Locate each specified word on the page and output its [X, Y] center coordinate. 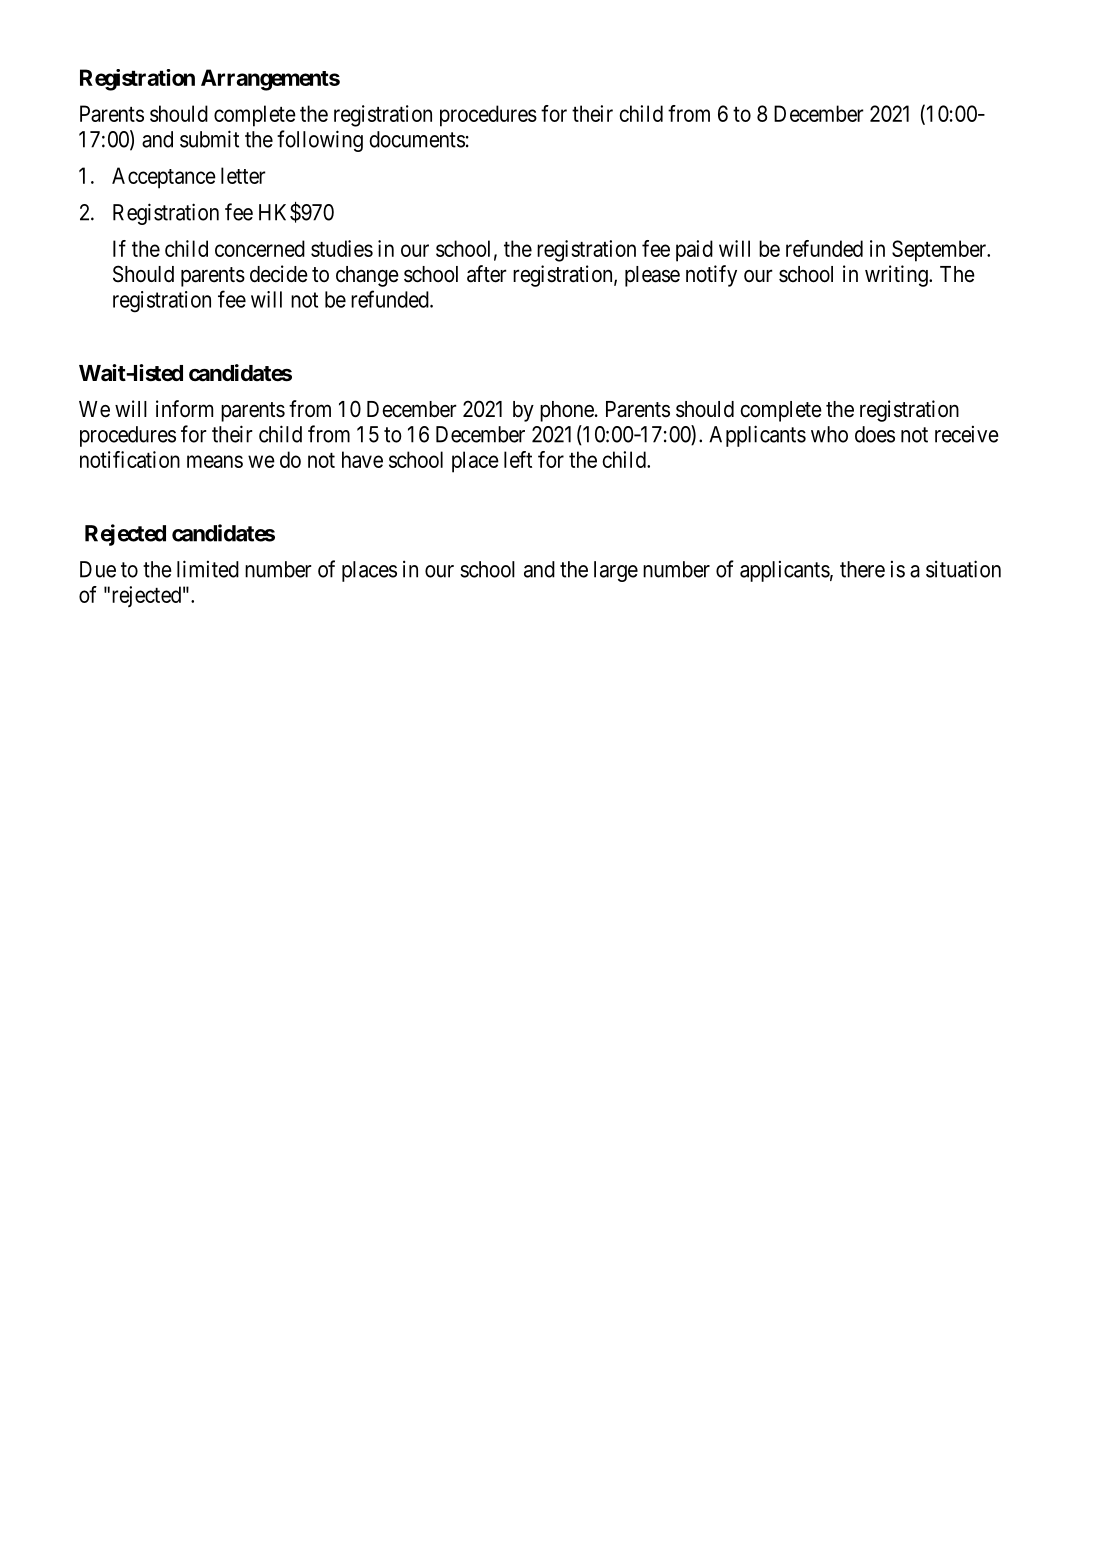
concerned [260, 248]
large [616, 571]
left [518, 459]
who [829, 434]
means [215, 461]
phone [567, 411]
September [940, 251]
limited [208, 569]
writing [897, 276]
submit [209, 139]
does [875, 434]
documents [417, 139]
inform [184, 408]
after [487, 274]
